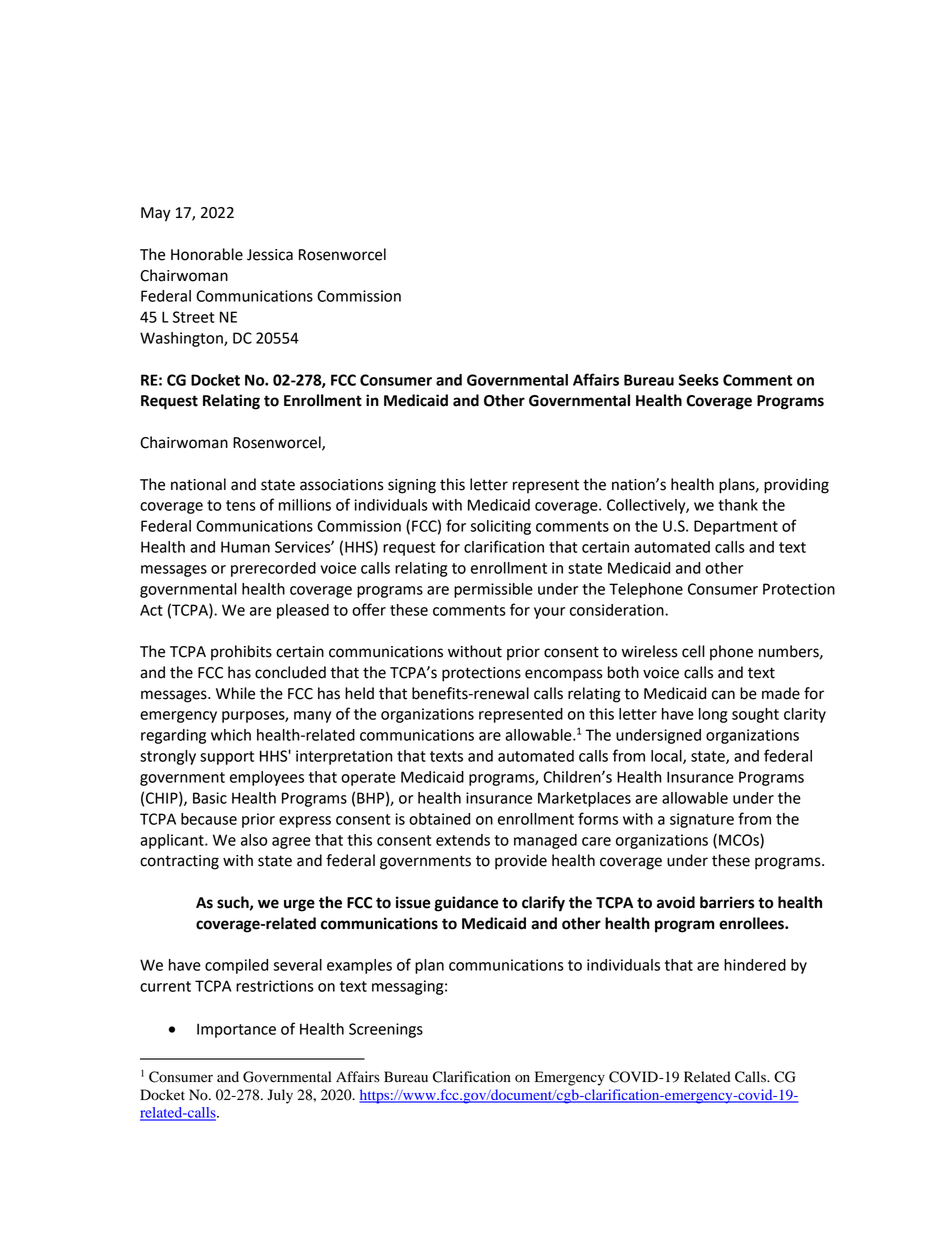 The image size is (952, 1233). Describe the element at coordinates (270, 255) in the screenshot. I see `Jessica` at that location.
